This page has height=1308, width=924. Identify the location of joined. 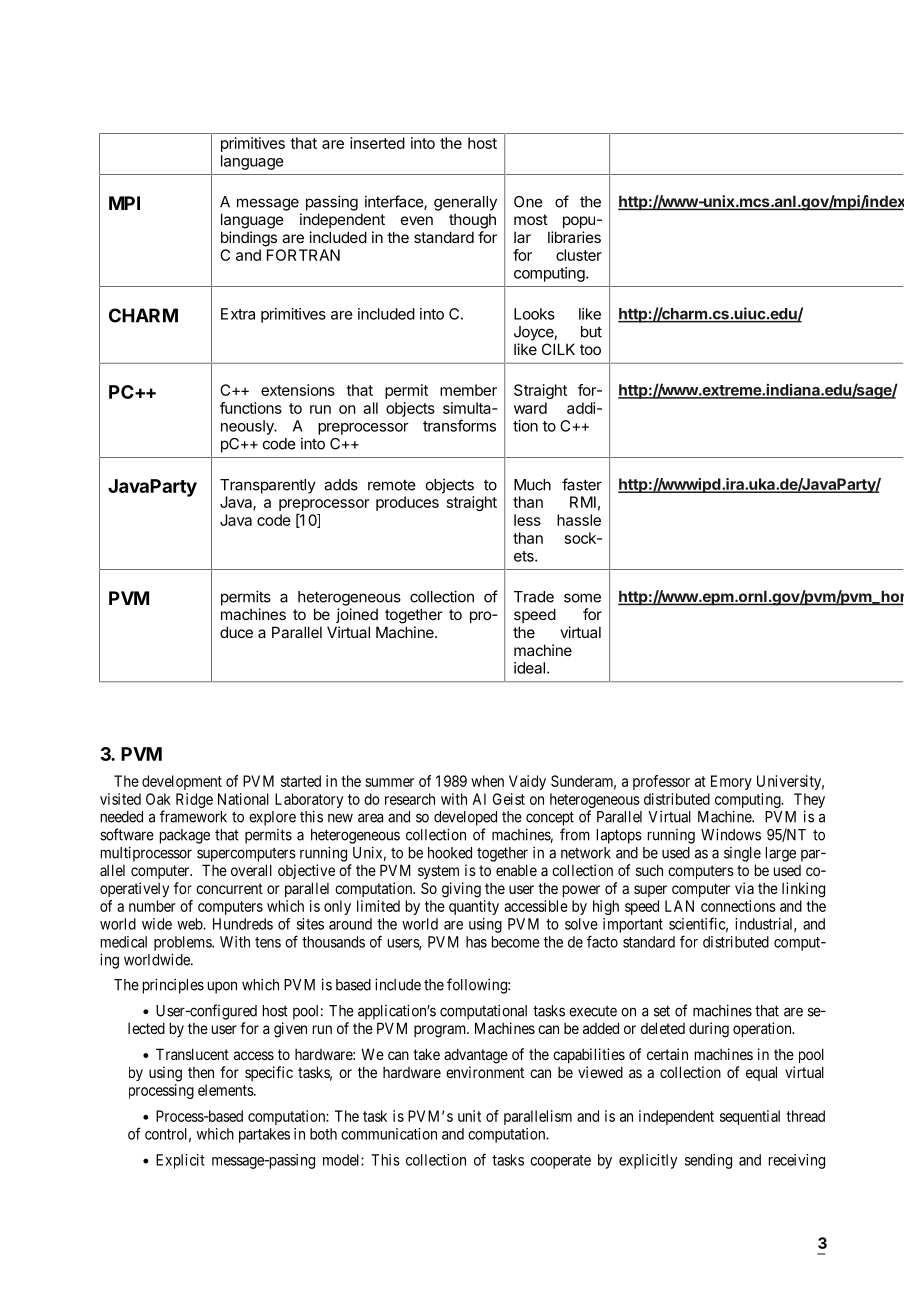
(357, 615).
